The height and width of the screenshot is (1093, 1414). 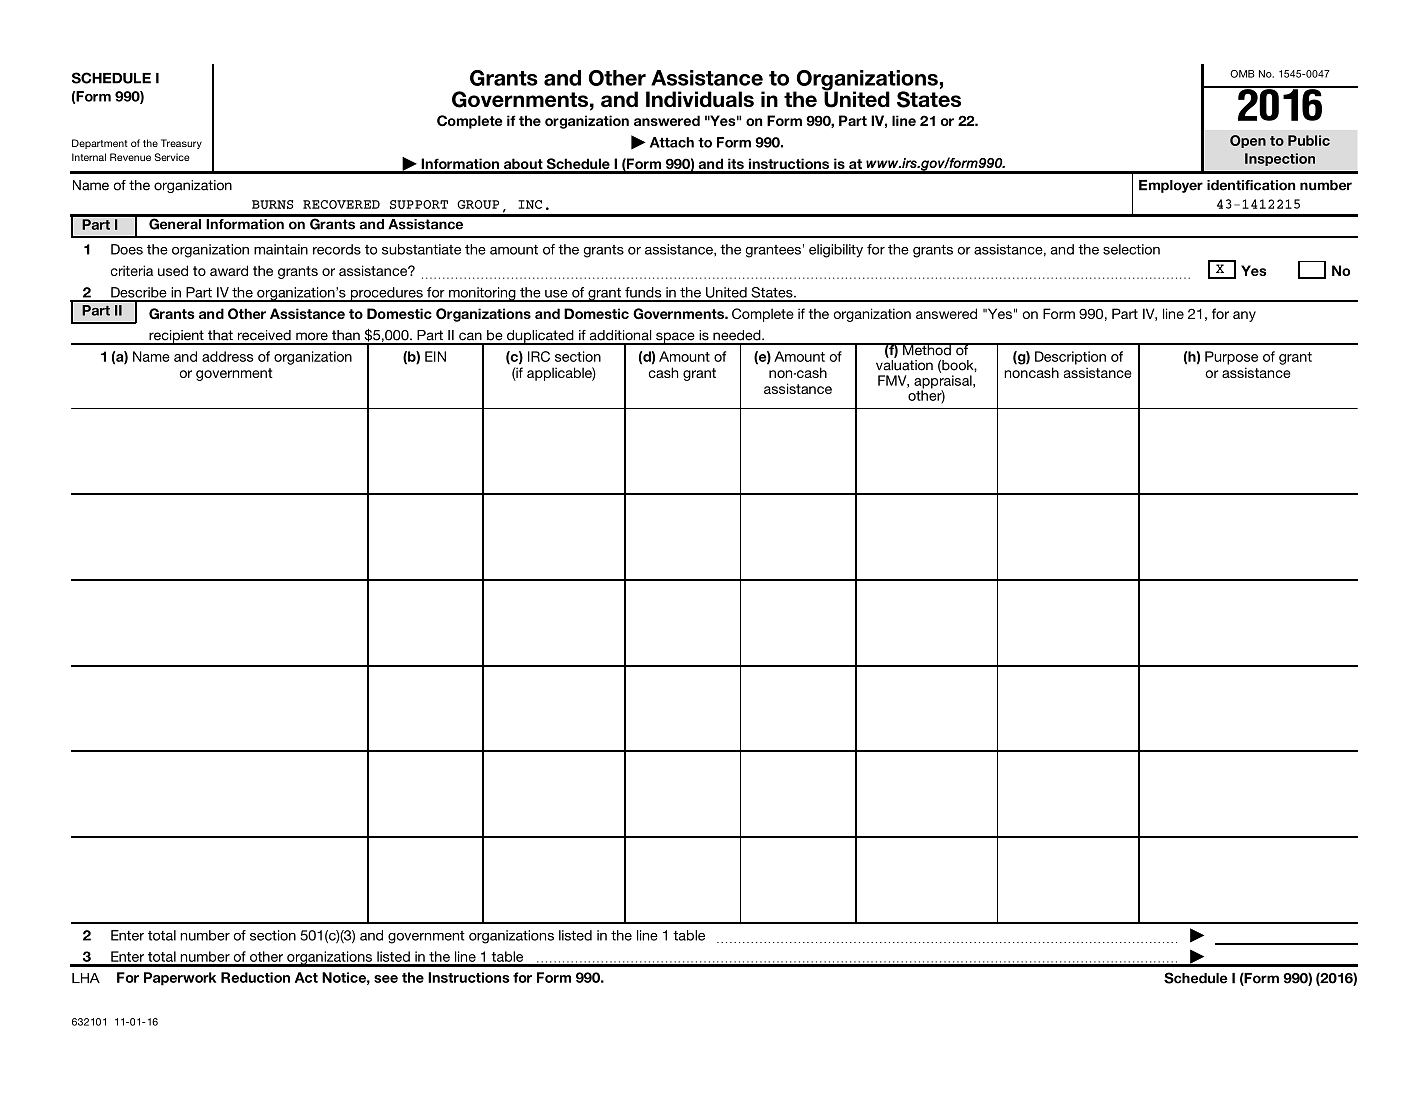 What do you see at coordinates (1242, 74) in the screenshot?
I see `OMB` at bounding box center [1242, 74].
